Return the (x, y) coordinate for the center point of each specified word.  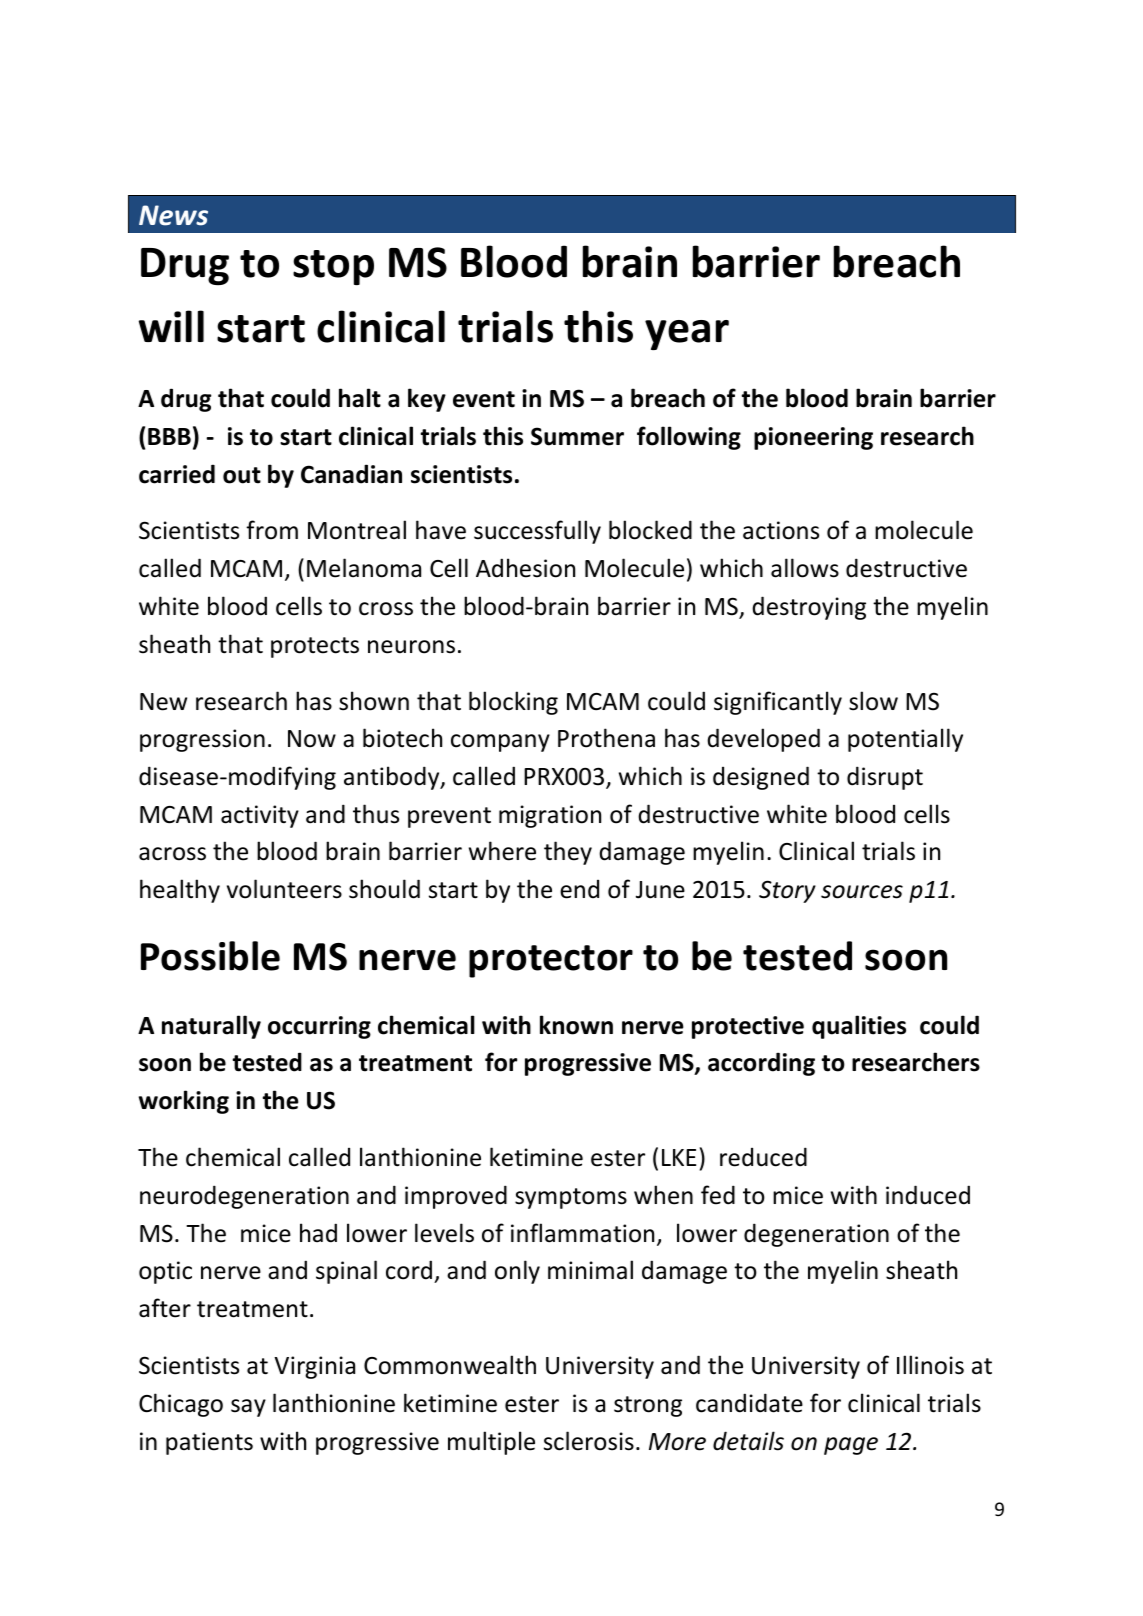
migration (550, 816)
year (687, 335)
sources (862, 892)
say (248, 1408)
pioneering (813, 438)
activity (260, 816)
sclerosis (589, 1441)
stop (333, 267)
